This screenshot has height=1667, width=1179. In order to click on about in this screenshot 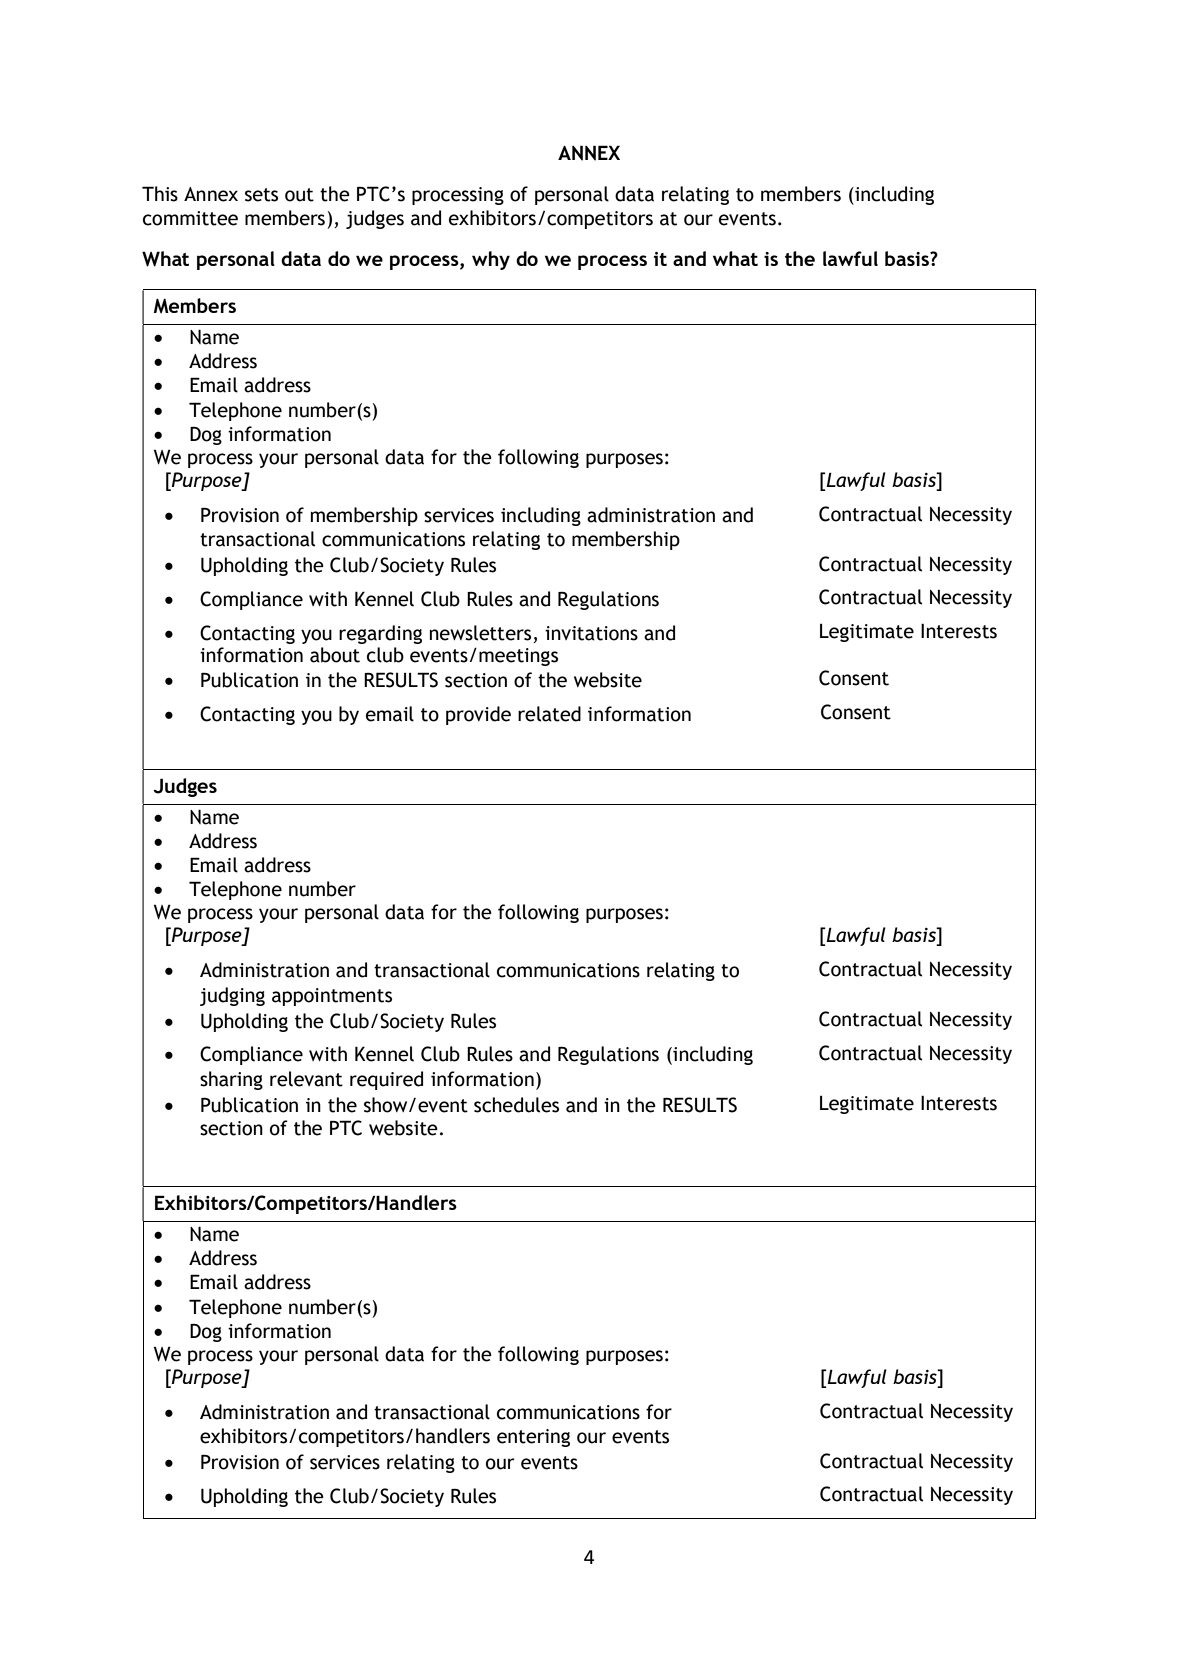, I will do `click(335, 655)`.
